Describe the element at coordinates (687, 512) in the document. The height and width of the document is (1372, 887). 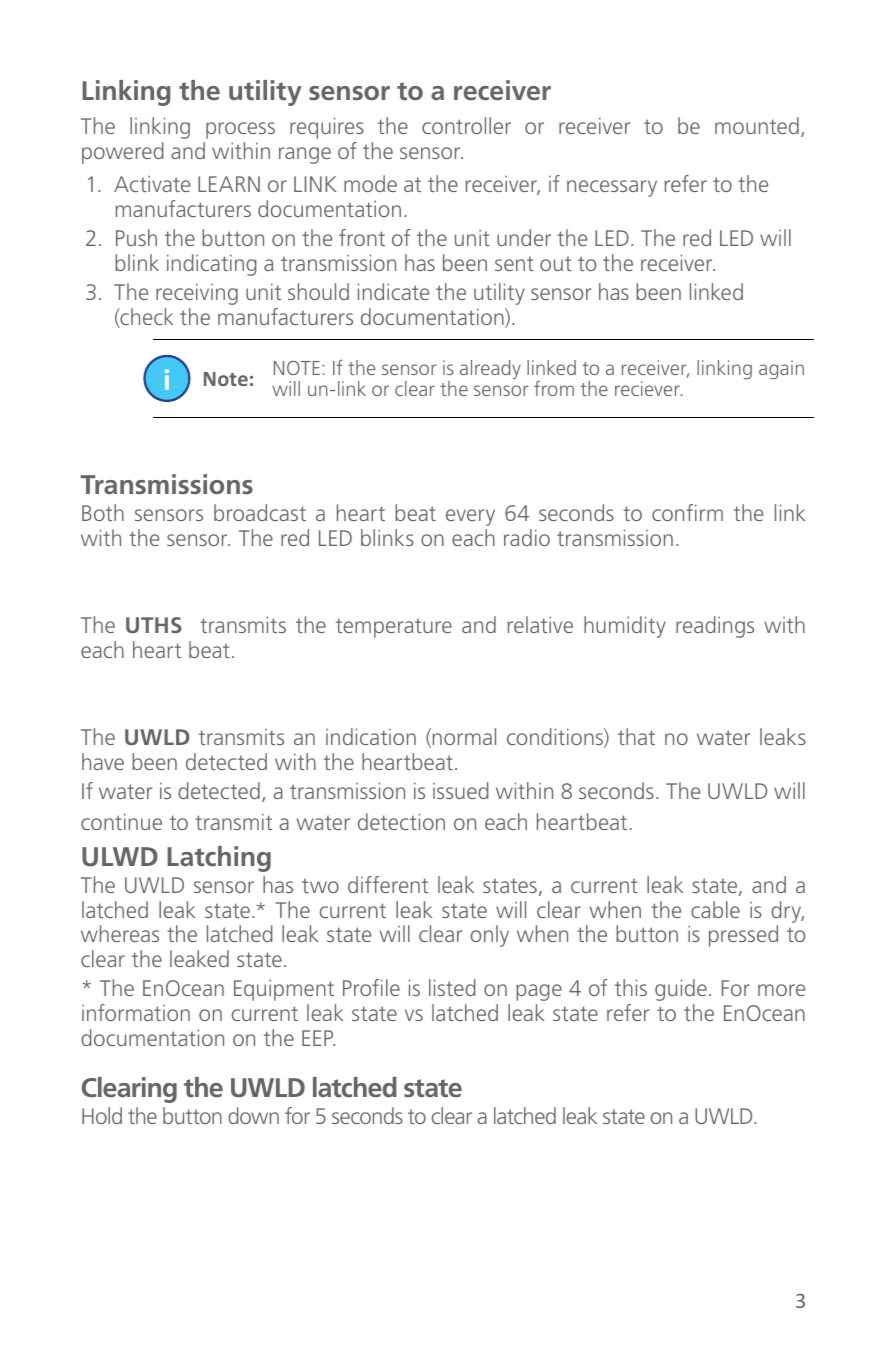
I see `confirm` at that location.
